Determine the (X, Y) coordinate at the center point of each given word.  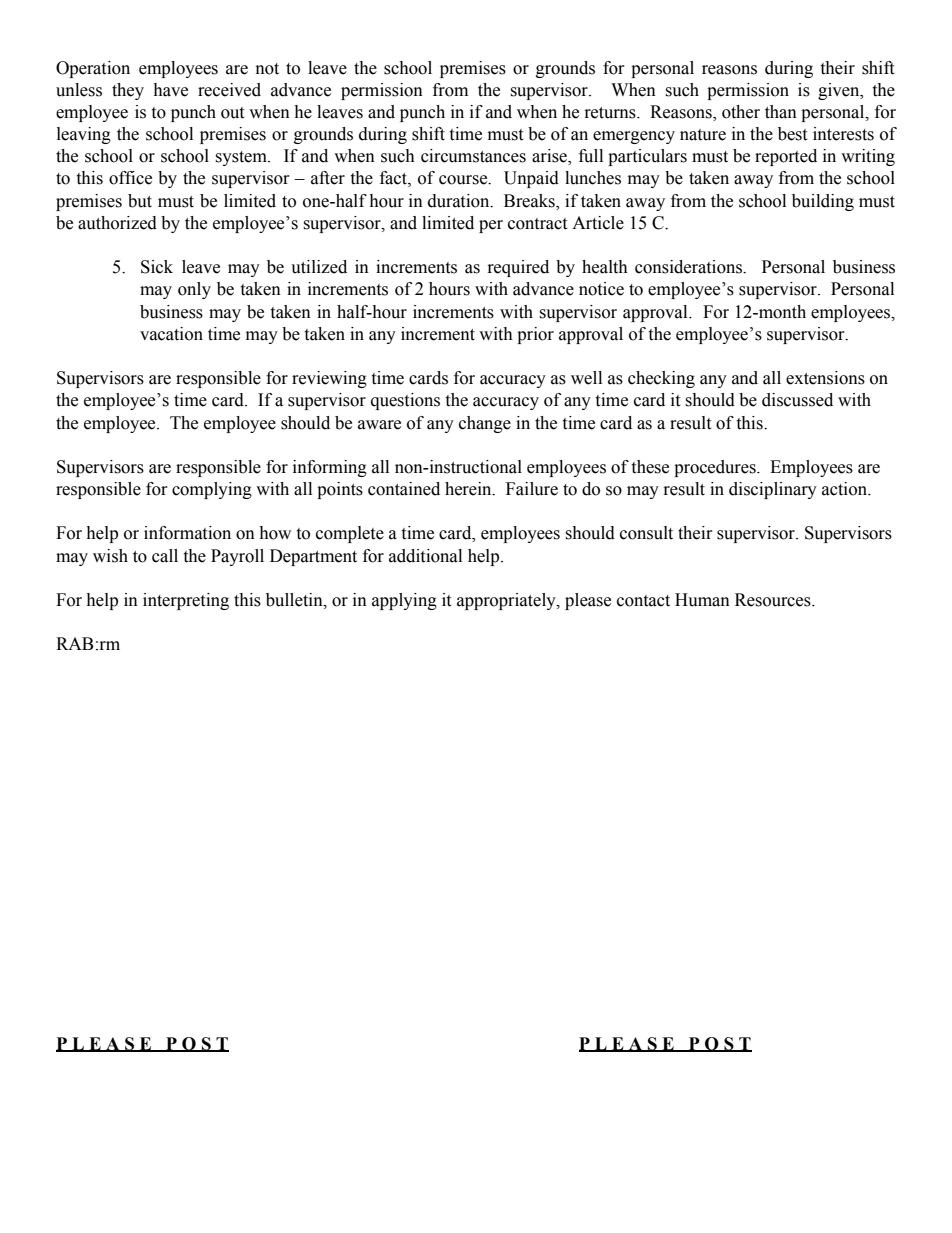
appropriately (507, 601)
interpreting (186, 601)
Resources (774, 600)
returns (611, 113)
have (170, 90)
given (840, 91)
